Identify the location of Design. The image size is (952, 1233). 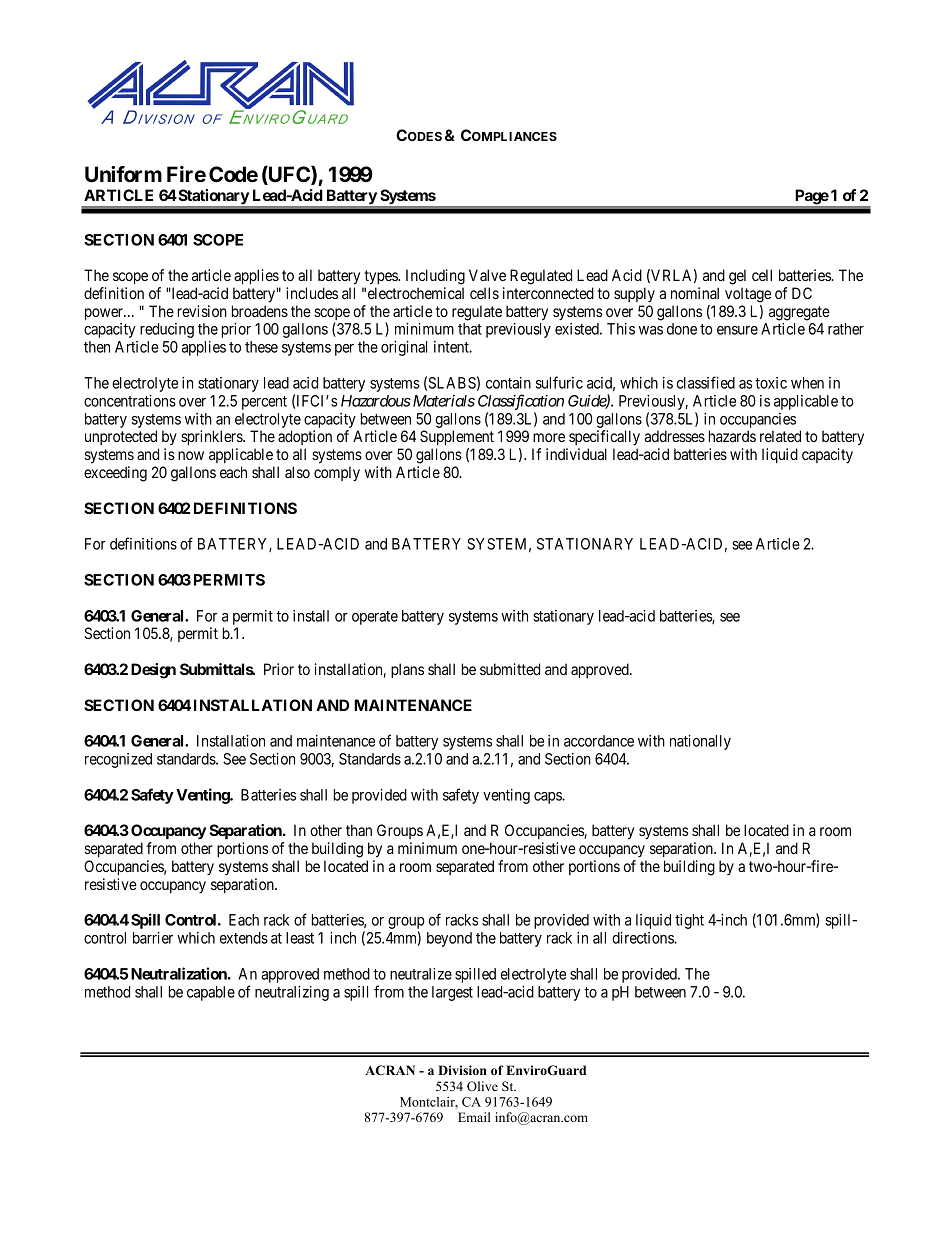
(153, 671).
